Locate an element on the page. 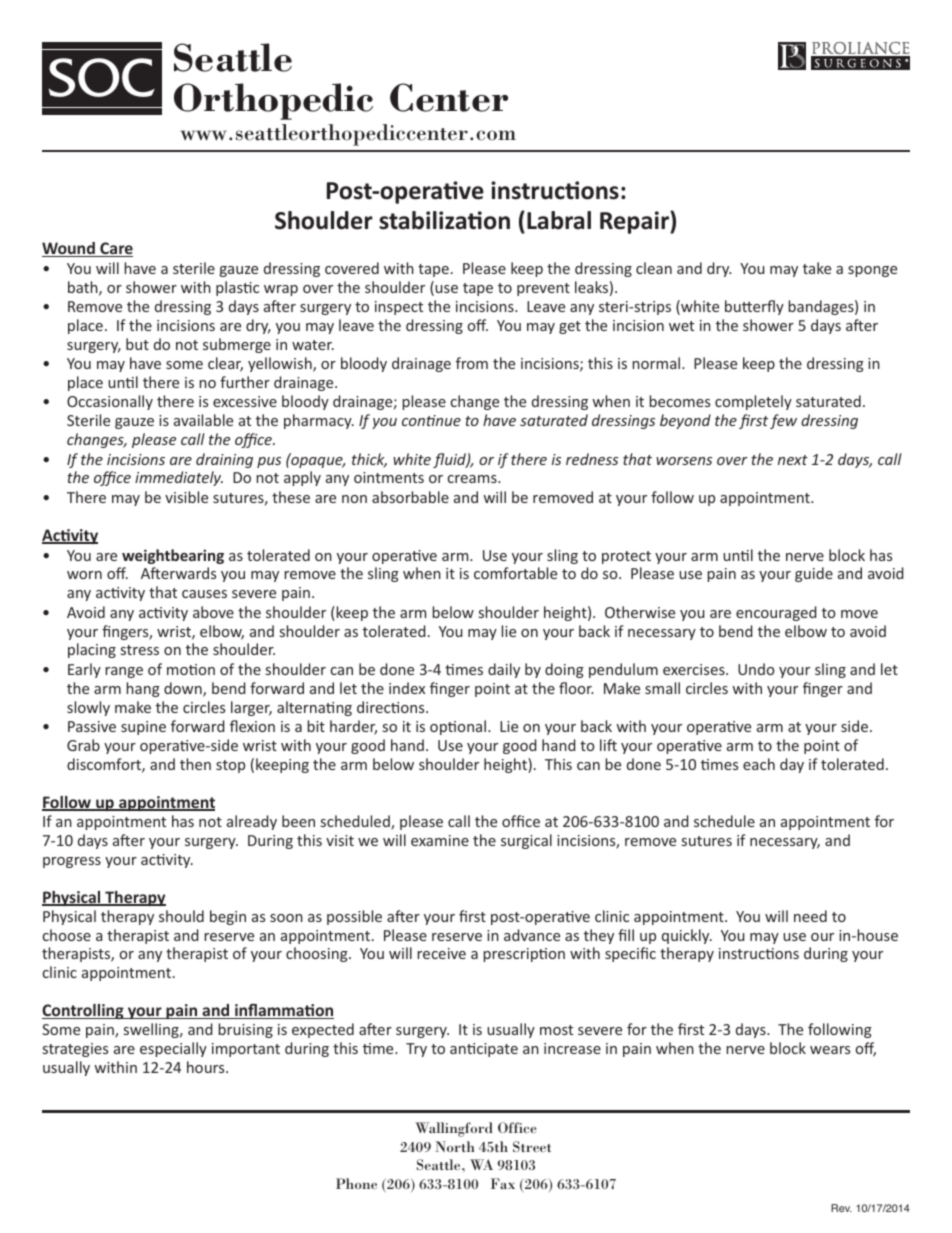 The width and height of the image is (952, 1233). supine is located at coordinates (143, 728).
